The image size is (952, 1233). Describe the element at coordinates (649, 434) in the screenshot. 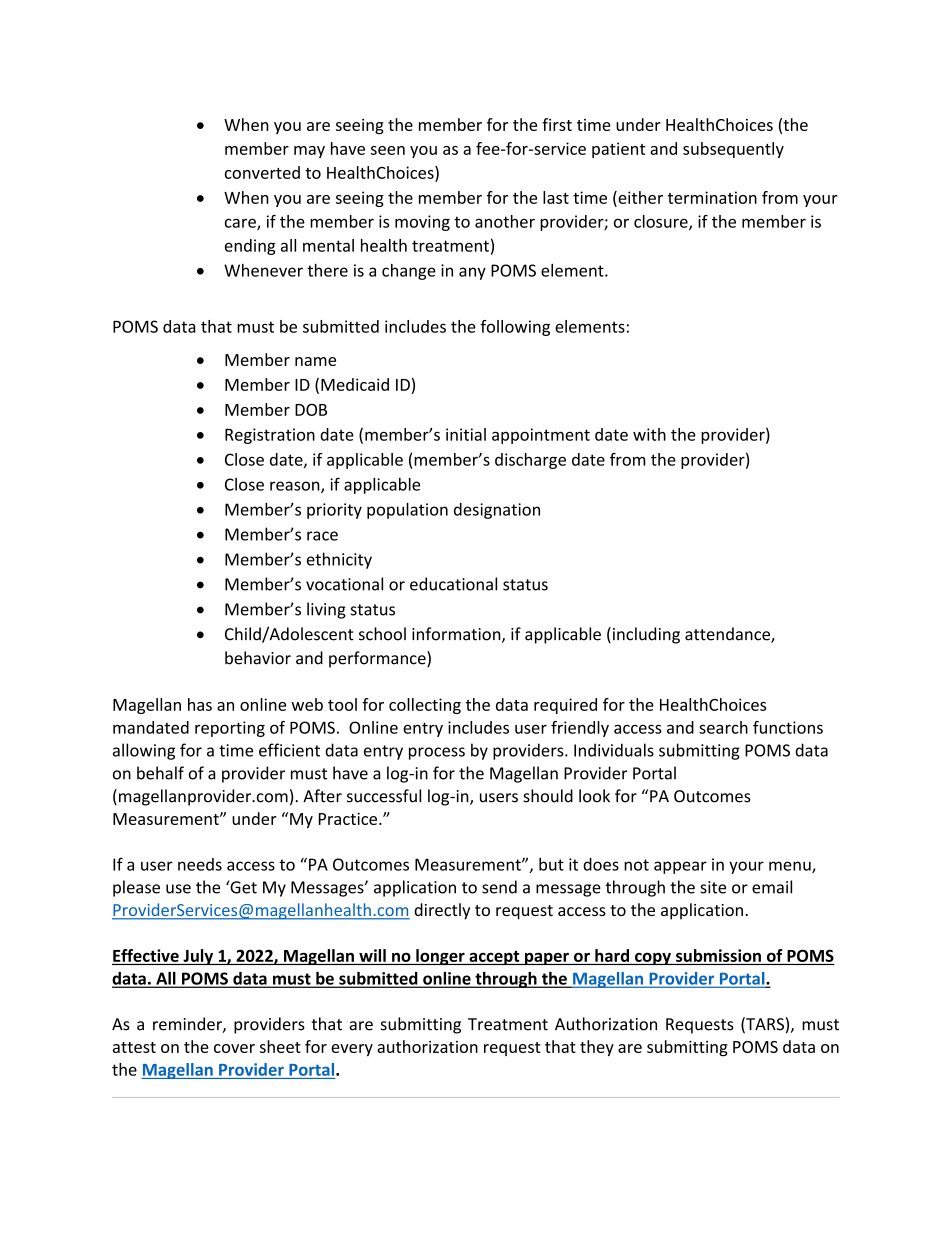

I see `with` at that location.
